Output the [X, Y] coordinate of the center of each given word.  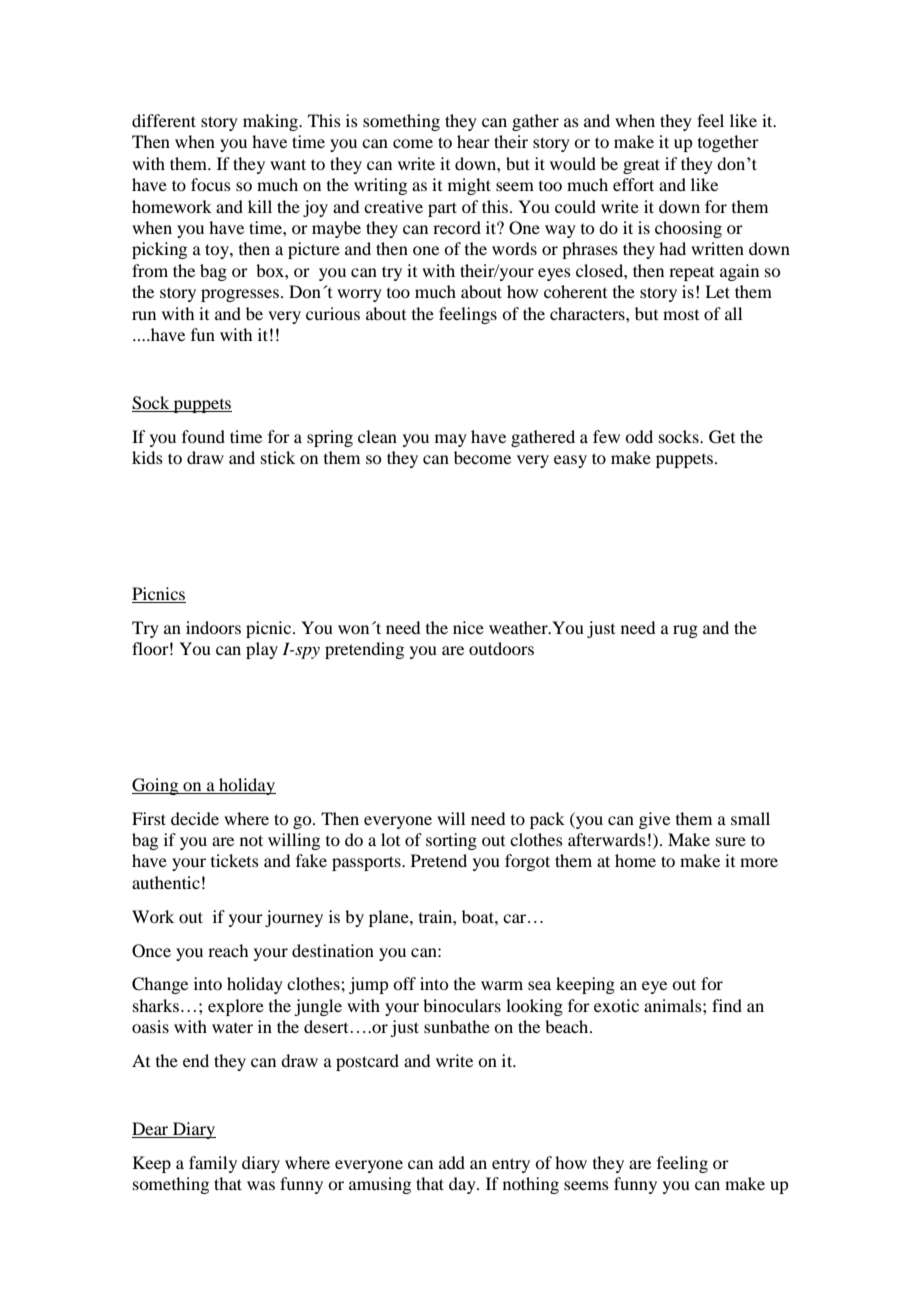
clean [377, 436]
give [654, 820]
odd [639, 436]
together [728, 143]
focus [211, 184]
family [213, 1164]
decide [195, 818]
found [203, 436]
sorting [451, 841]
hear [473, 141]
